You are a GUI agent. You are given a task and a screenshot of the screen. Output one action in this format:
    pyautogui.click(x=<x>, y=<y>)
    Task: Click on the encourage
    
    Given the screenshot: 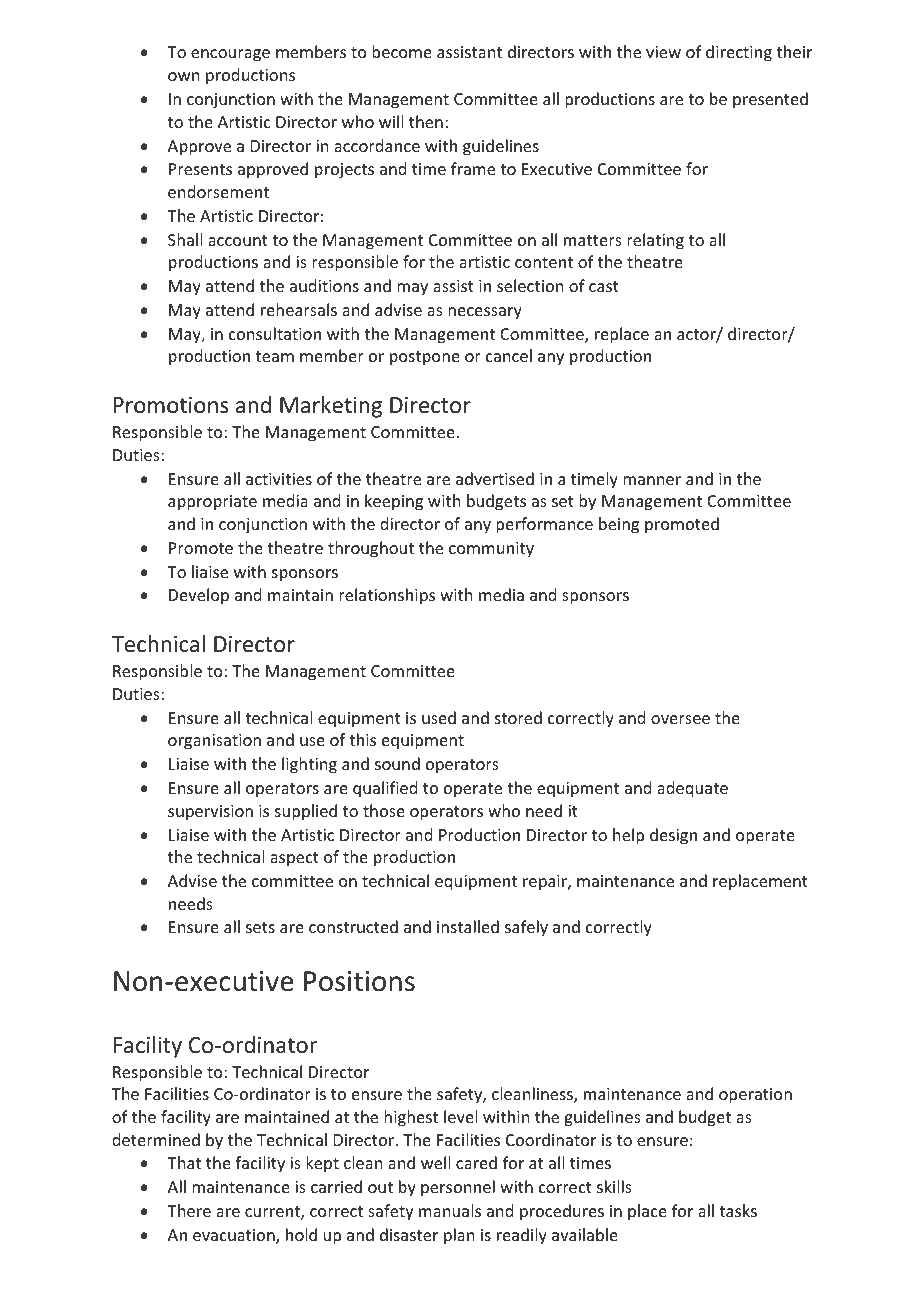 What is the action you would take?
    pyautogui.click(x=230, y=55)
